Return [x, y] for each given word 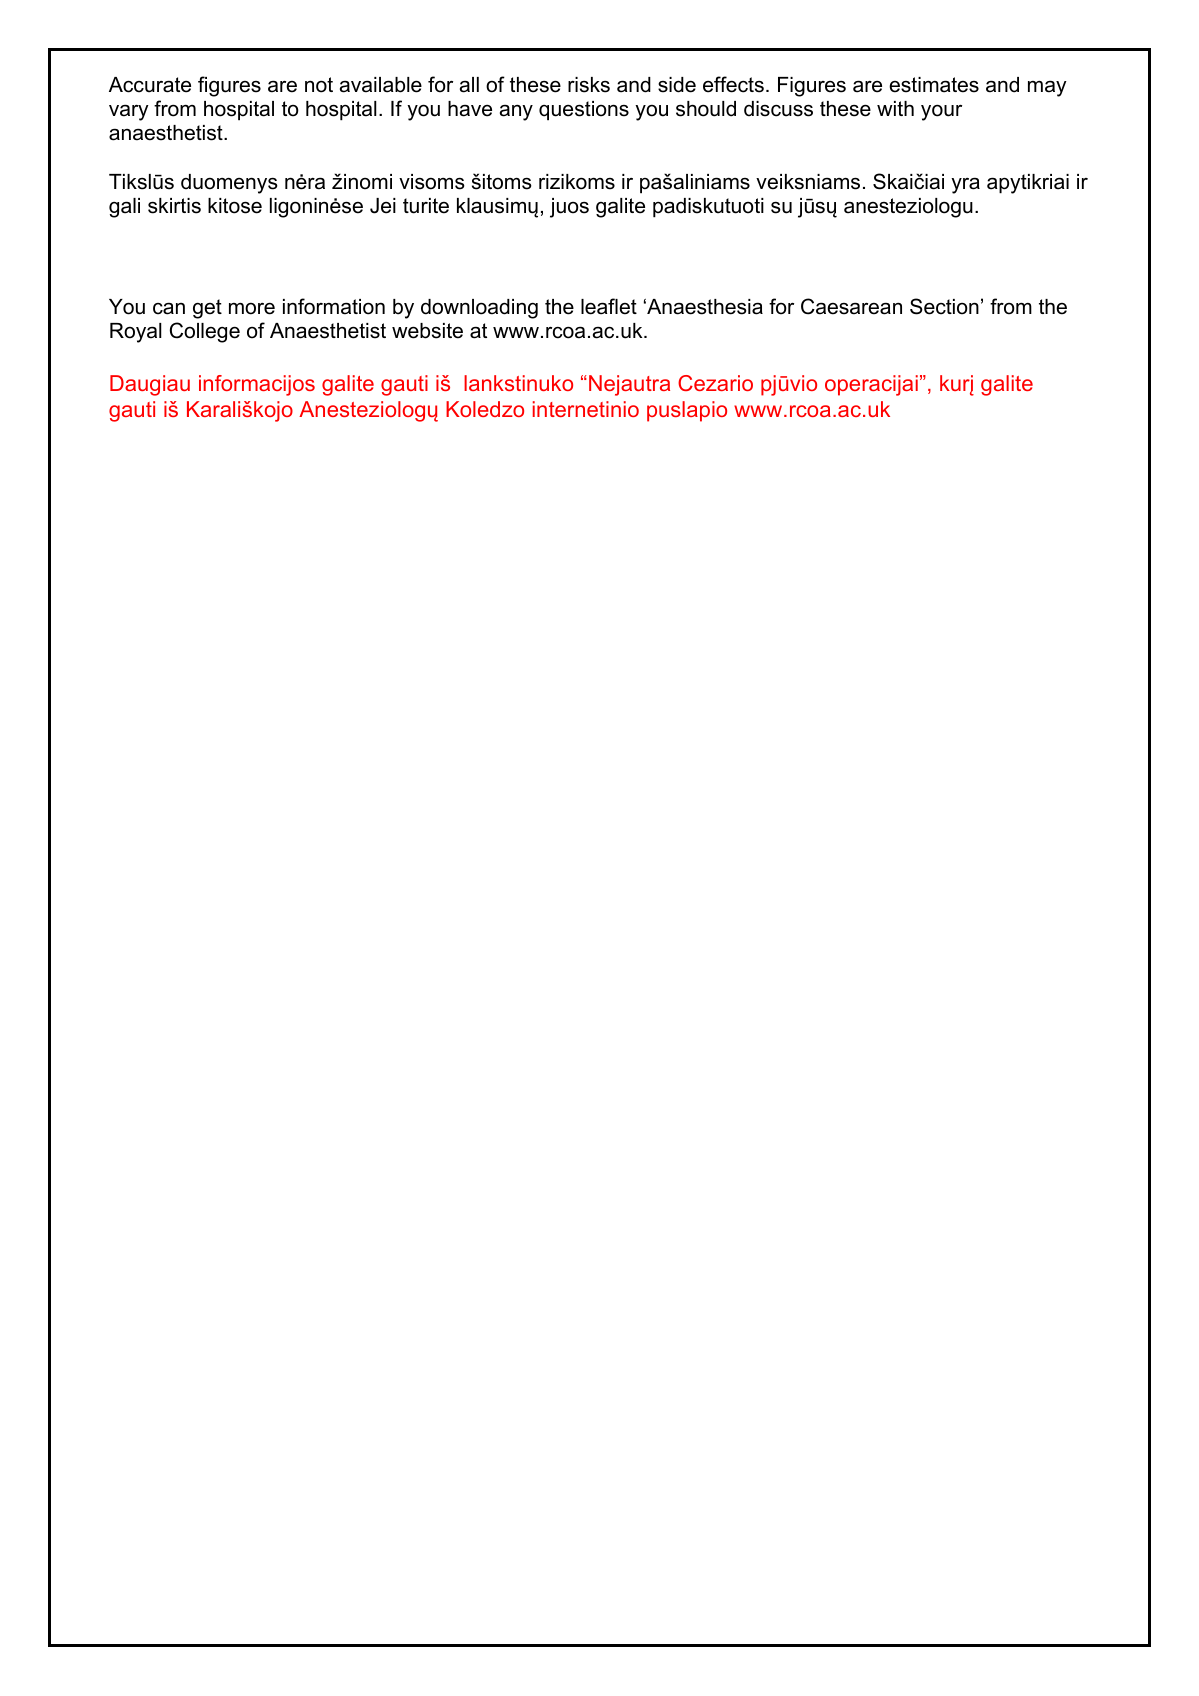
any [516, 113]
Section [944, 306]
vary [129, 112]
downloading [479, 309]
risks [589, 85]
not [319, 85]
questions [584, 111]
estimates [934, 85]
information [334, 306]
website [427, 331]
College [205, 332]
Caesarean [851, 306]
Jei [383, 206]
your [941, 112]
